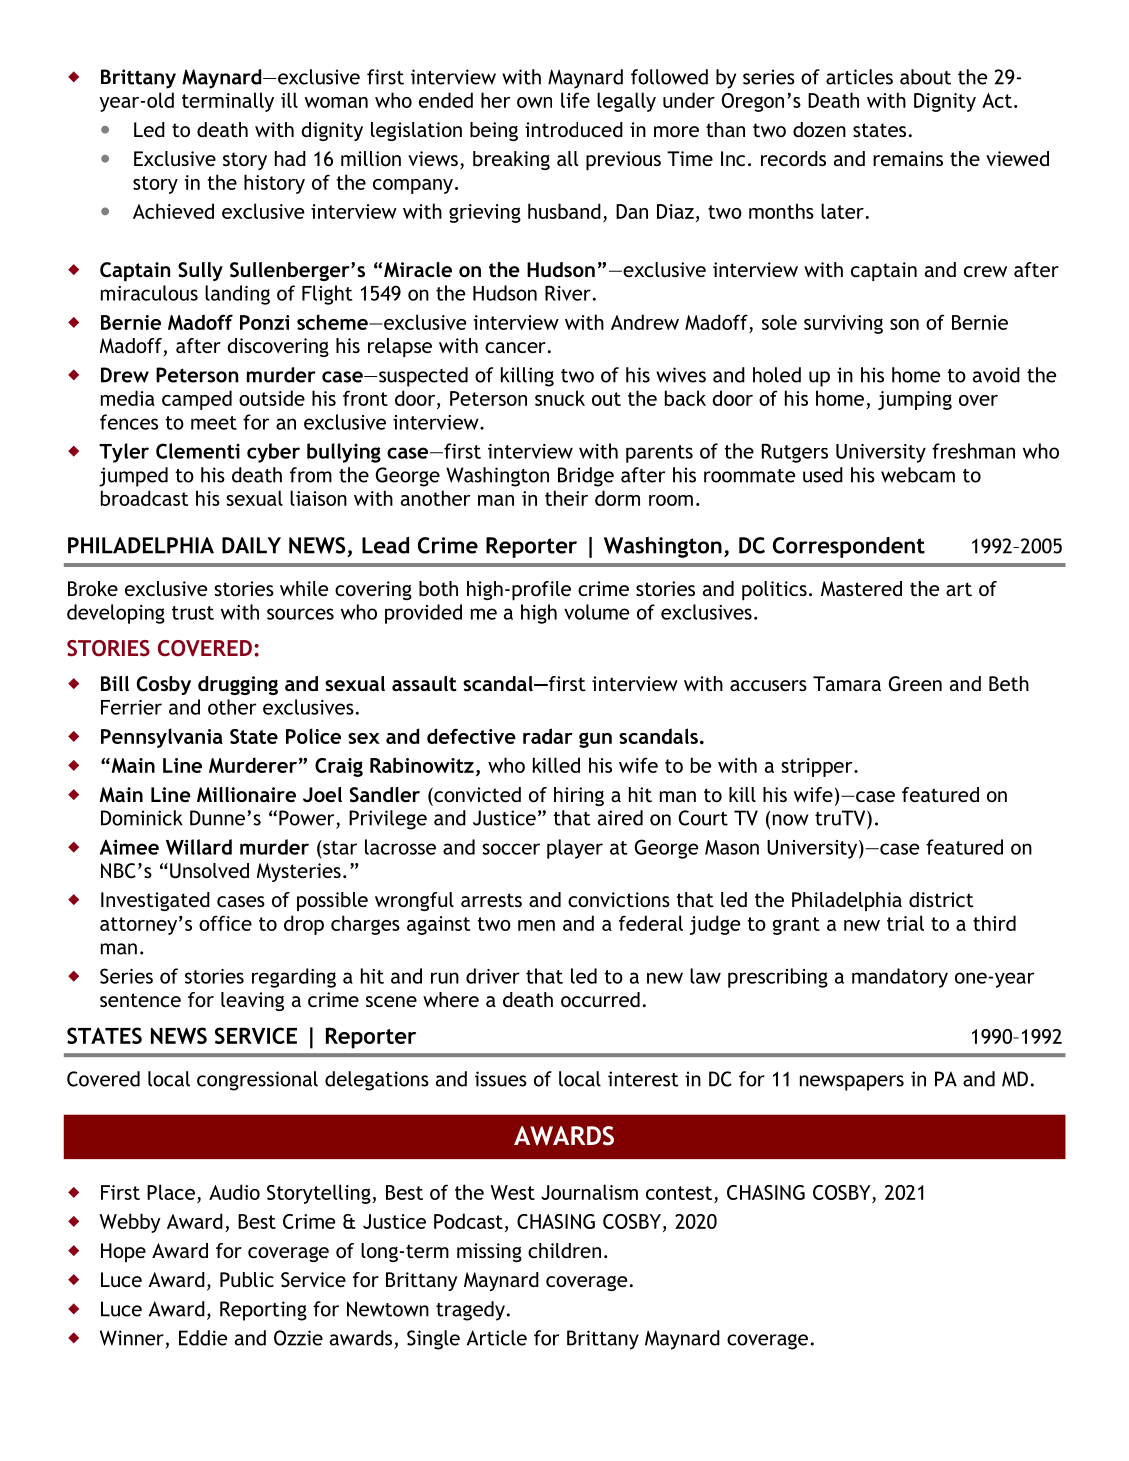 This page has height=1461, width=1129. Describe the element at coordinates (548, 736) in the page. I see `radar` at that location.
